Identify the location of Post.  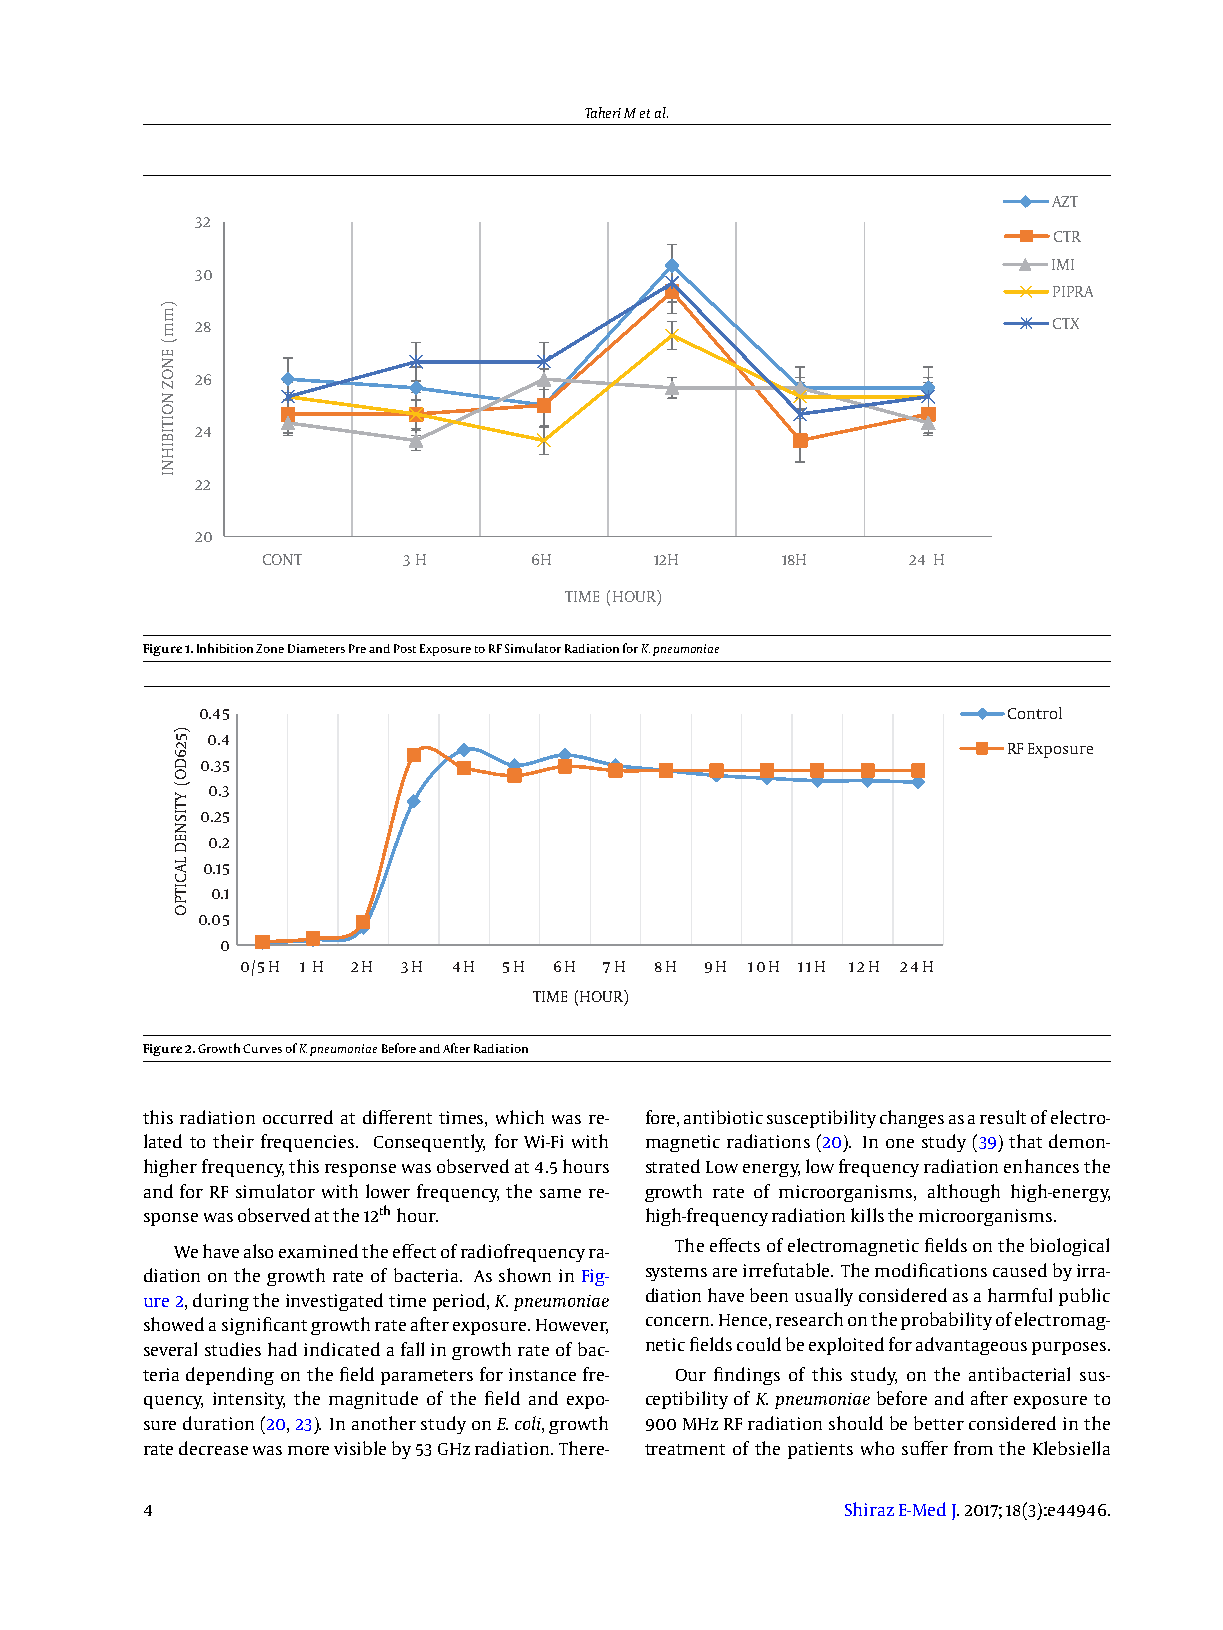
(405, 648).
